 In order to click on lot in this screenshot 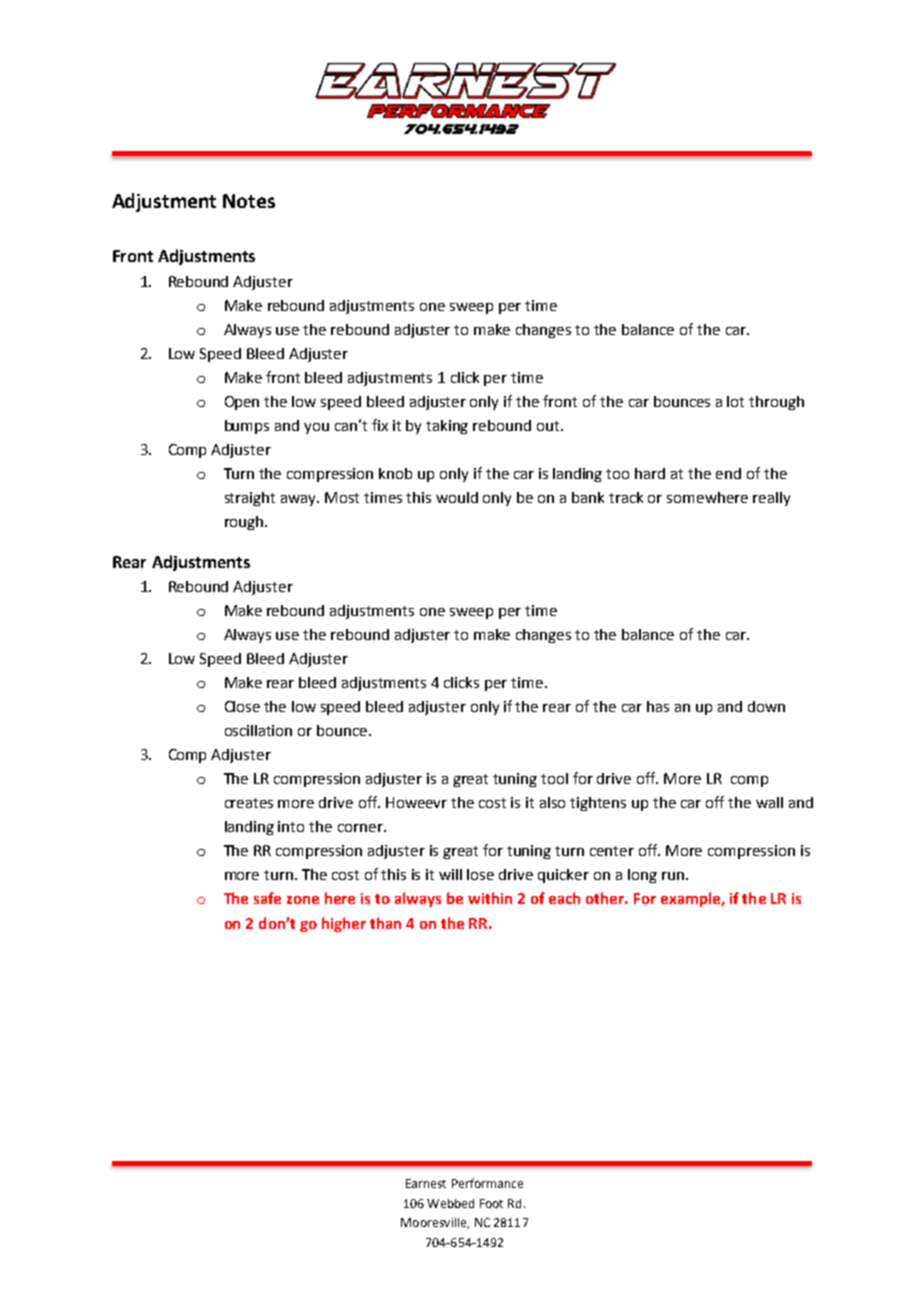, I will do `click(735, 401)`.
